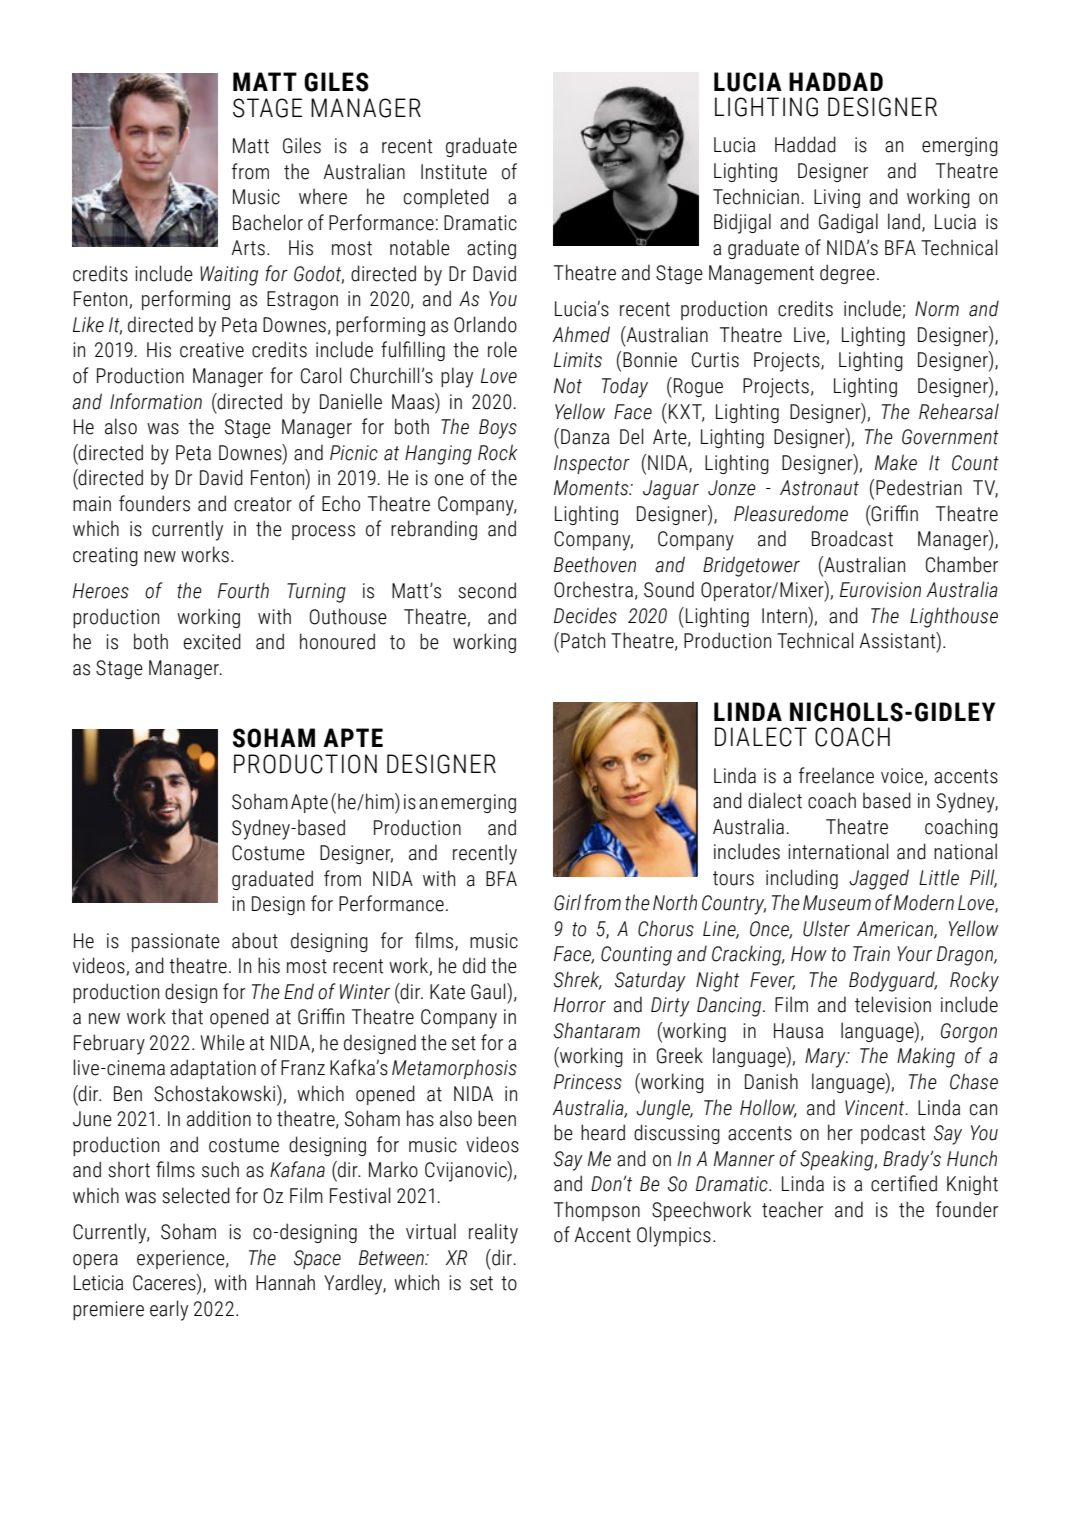 The image size is (1071, 1519). What do you see at coordinates (268, 222) in the page?
I see `Bachelor` at bounding box center [268, 222].
